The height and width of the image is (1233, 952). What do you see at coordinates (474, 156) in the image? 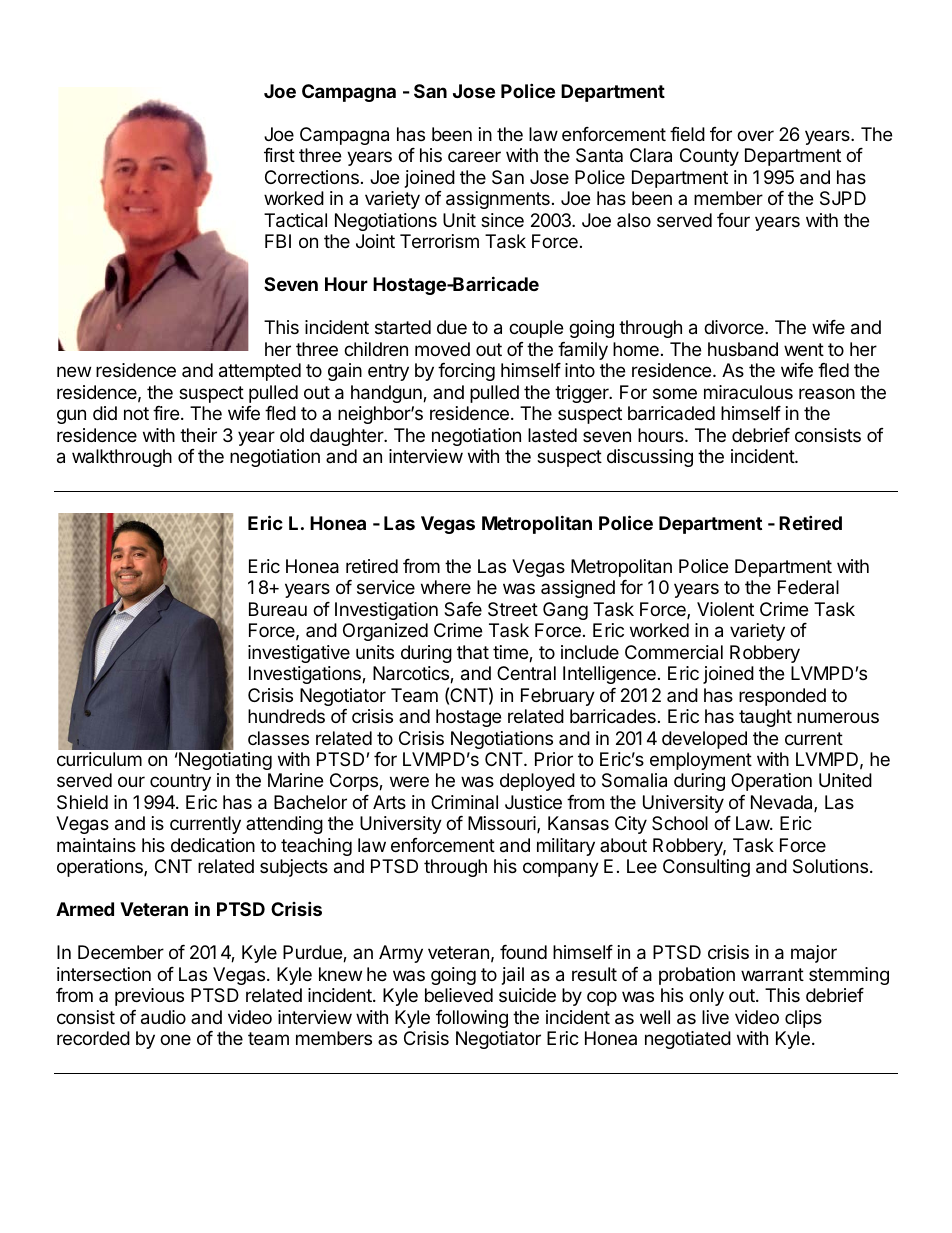
I see `career` at bounding box center [474, 156].
